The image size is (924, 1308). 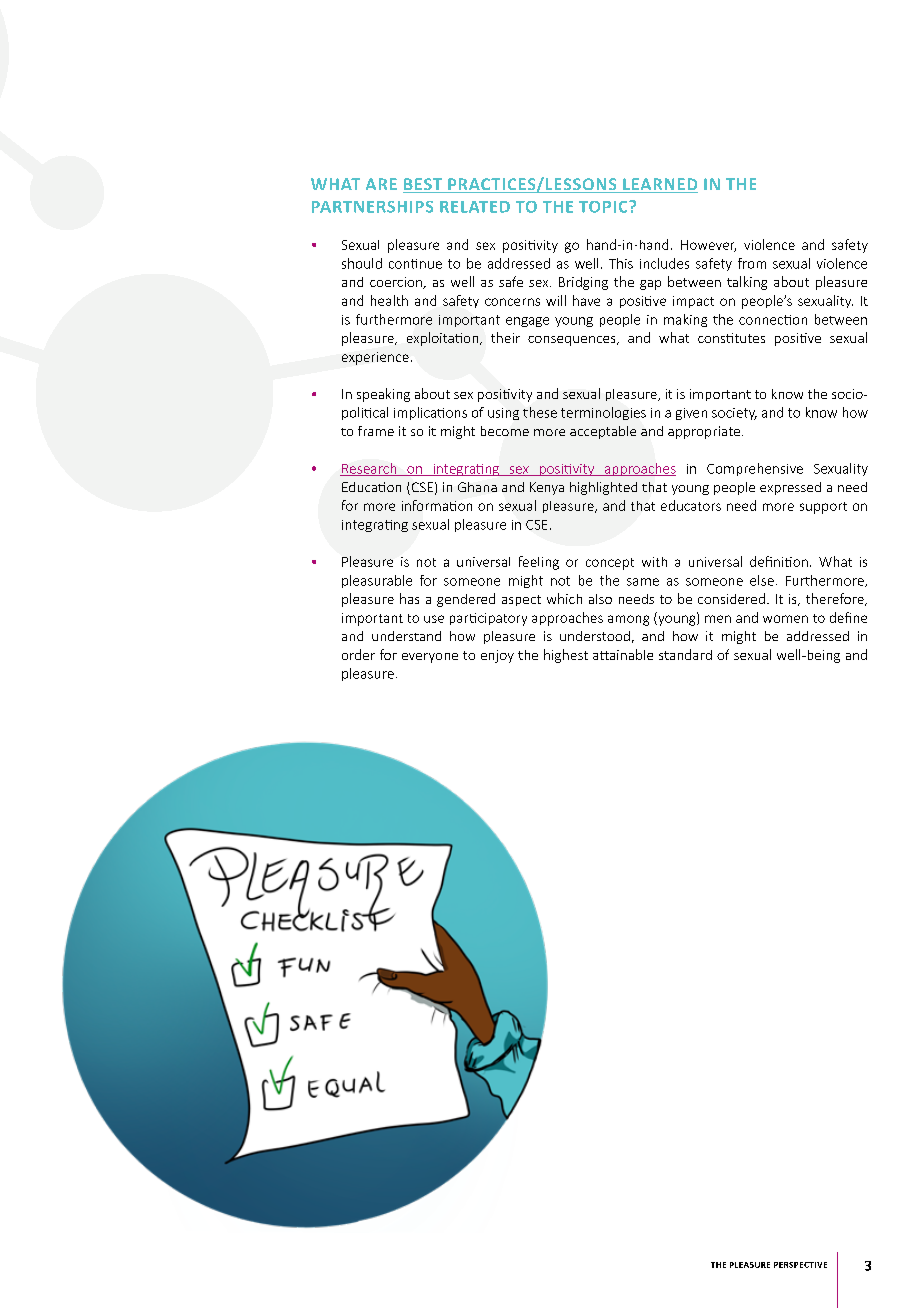 I want to click on women, so click(x=785, y=619).
